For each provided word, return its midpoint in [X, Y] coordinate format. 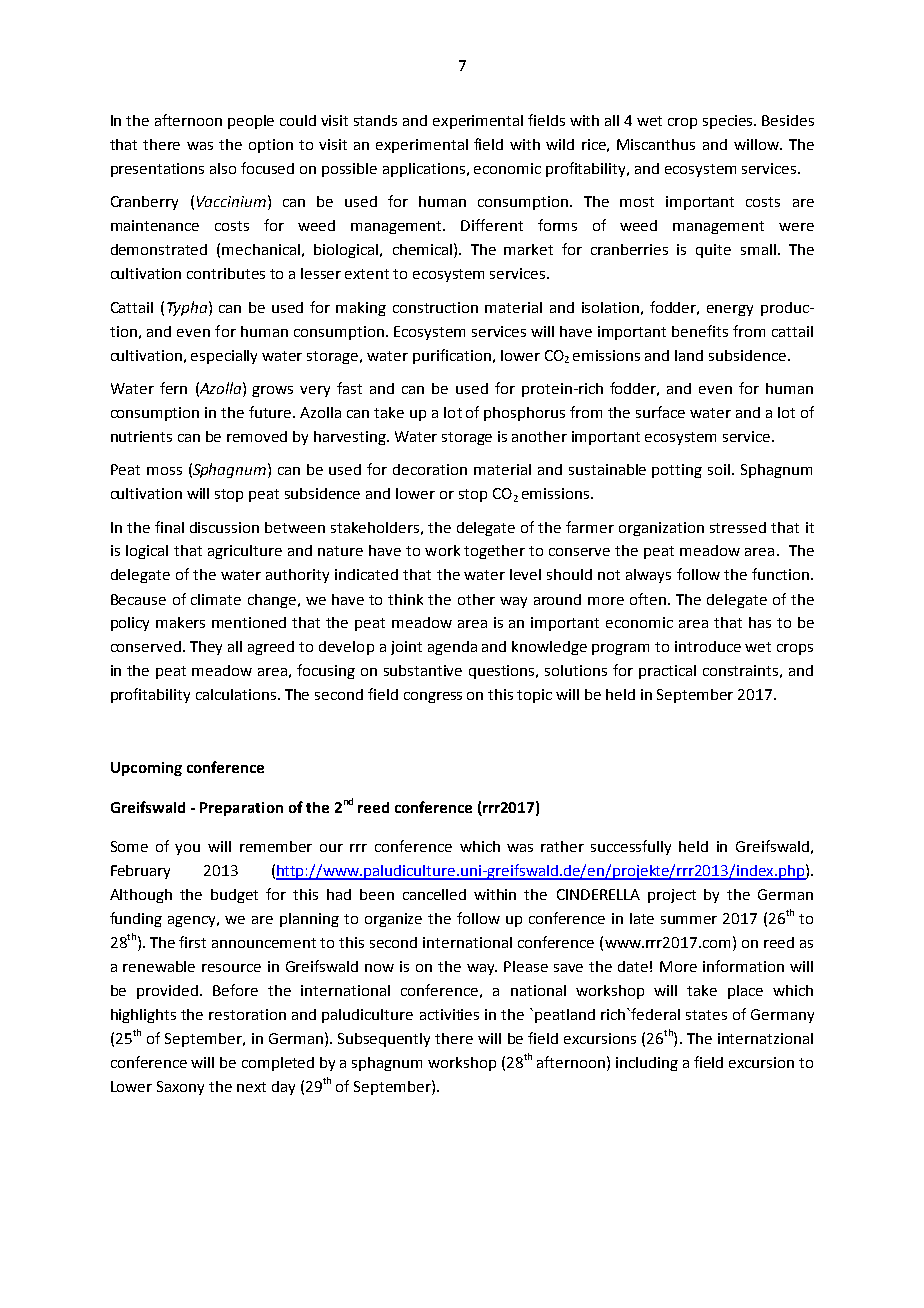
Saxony [180, 1088]
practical [667, 672]
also [223, 168]
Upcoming [146, 769]
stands [375, 120]
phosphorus [524, 414]
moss [164, 471]
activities [449, 1014]
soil [720, 469]
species [729, 122]
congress [433, 697]
